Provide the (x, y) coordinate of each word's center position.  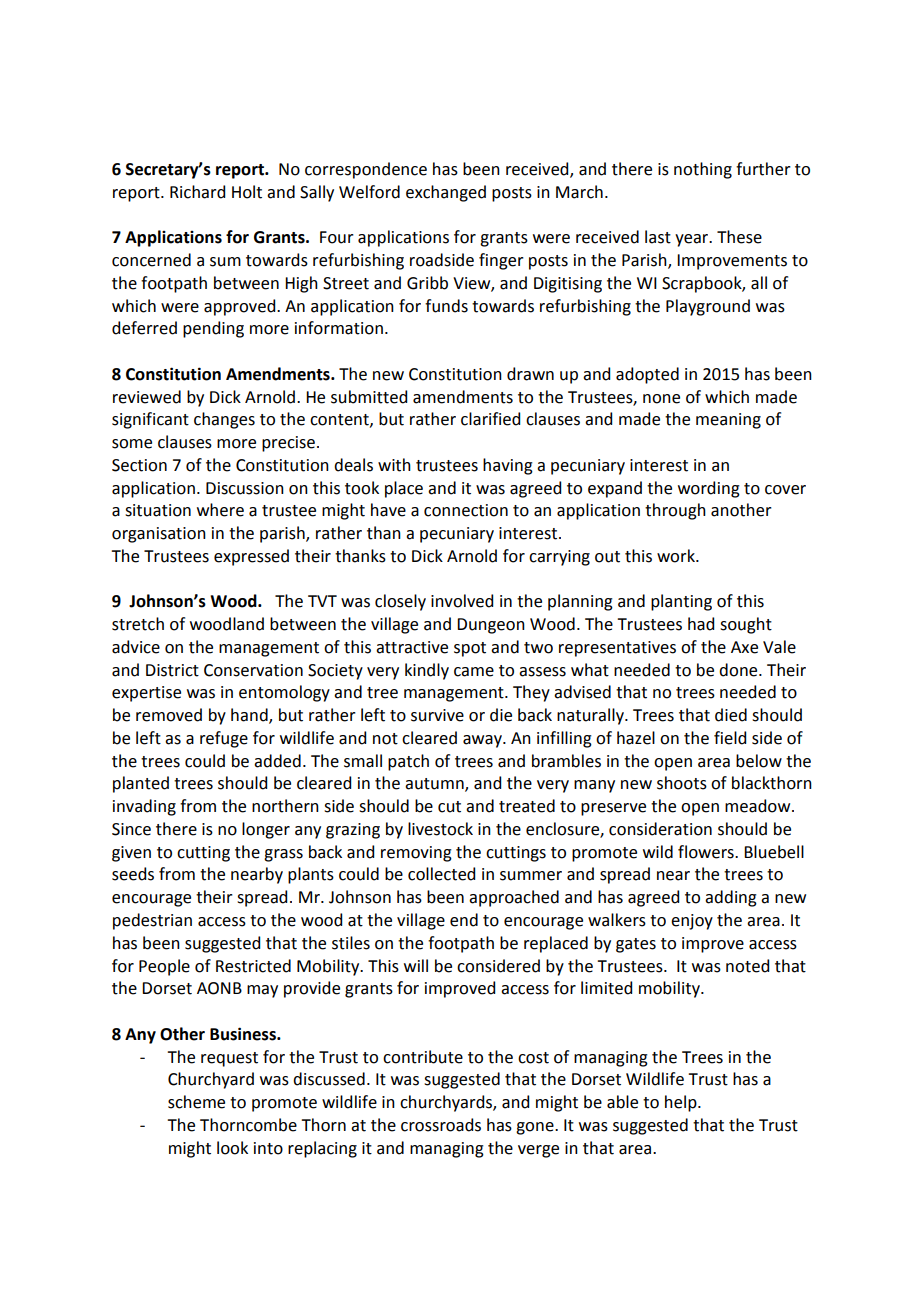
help (682, 1103)
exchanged (446, 193)
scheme (196, 1102)
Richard (197, 192)
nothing (703, 170)
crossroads (441, 1125)
